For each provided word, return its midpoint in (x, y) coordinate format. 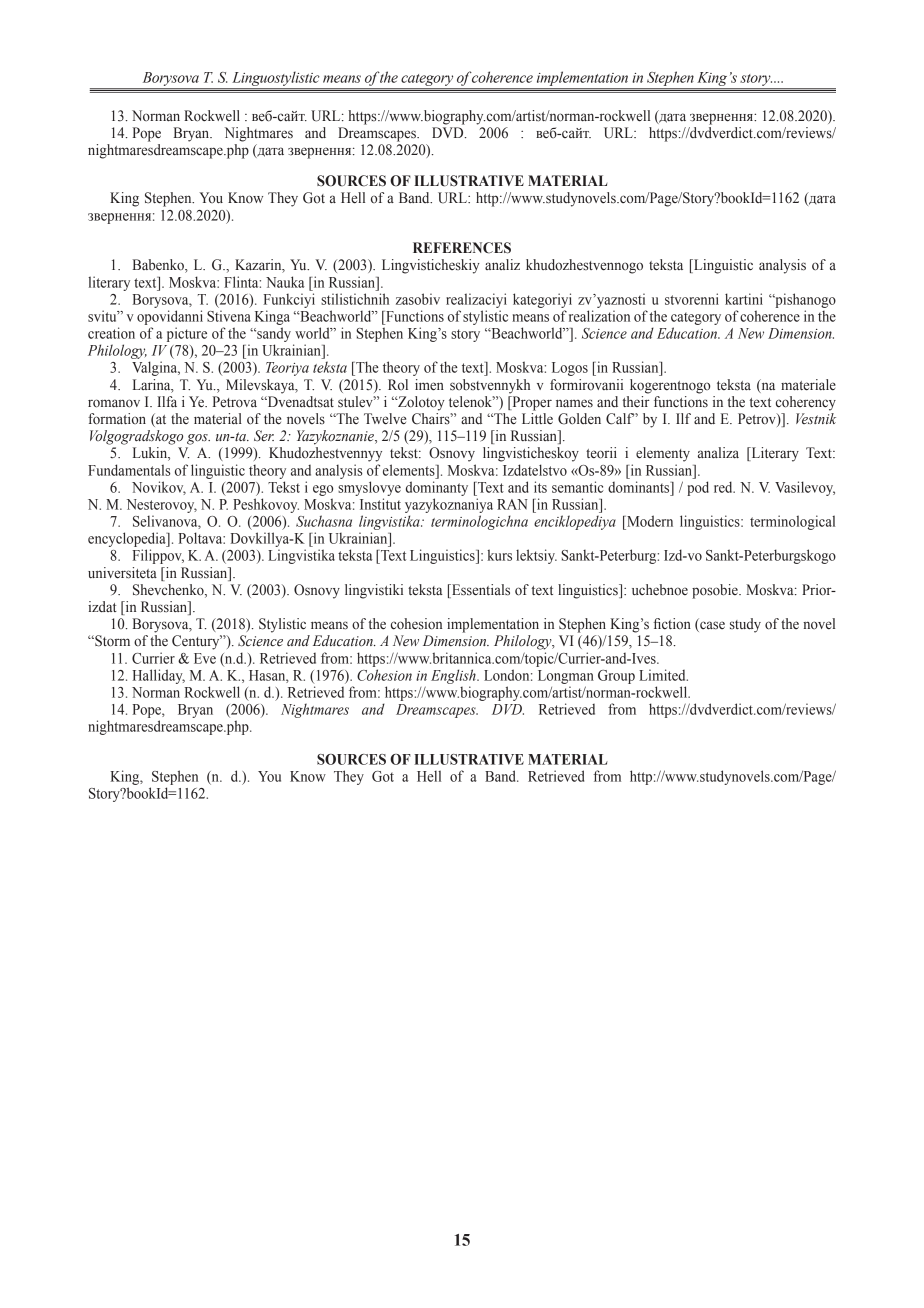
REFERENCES (462, 248)
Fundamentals (129, 470)
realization (599, 316)
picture (187, 334)
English (454, 676)
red (724, 487)
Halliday (159, 676)
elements (410, 470)
